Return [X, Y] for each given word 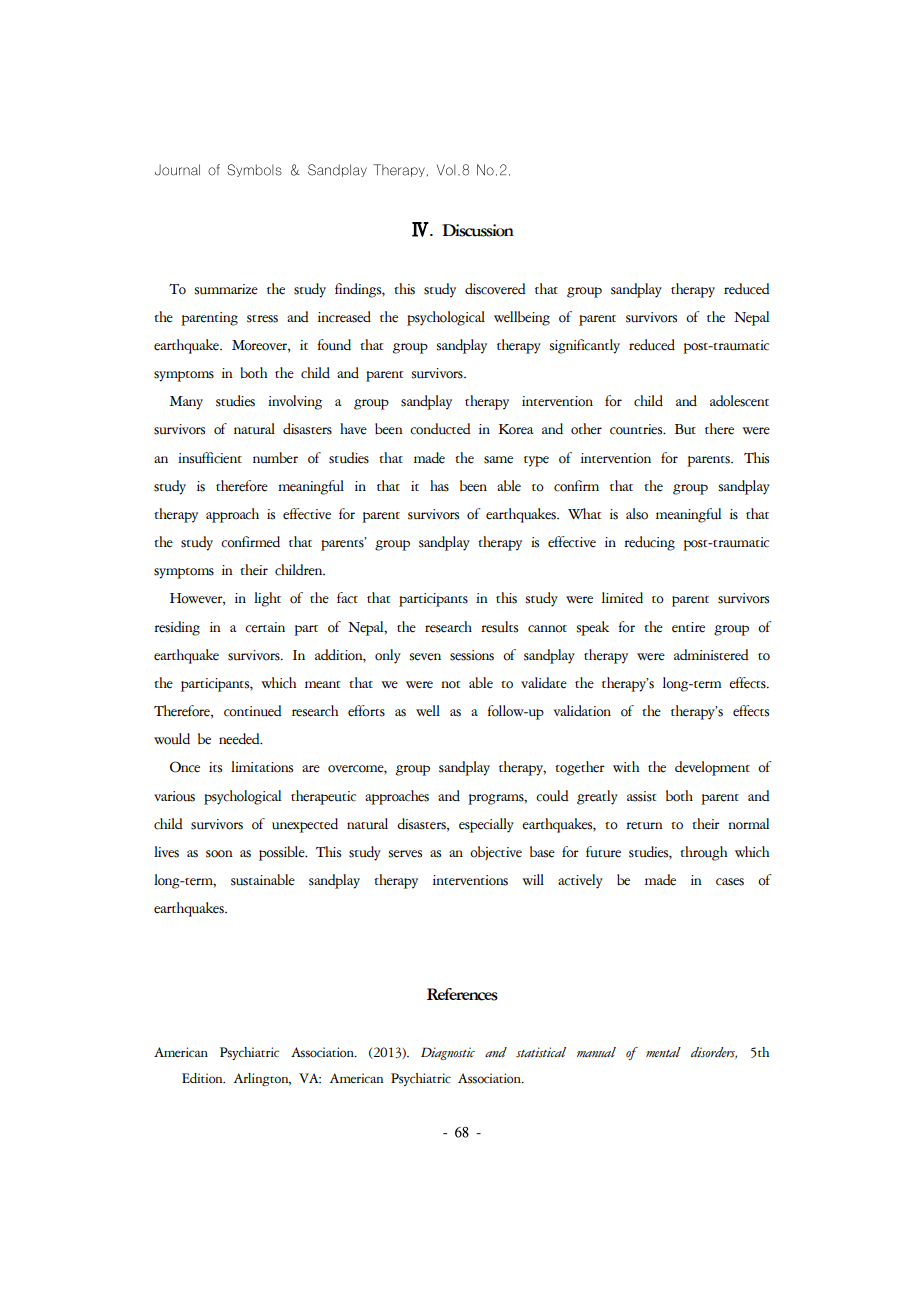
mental [663, 1052]
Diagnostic [448, 1053]
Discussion [478, 230]
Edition [203, 1078]
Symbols [254, 170]
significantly [585, 346]
